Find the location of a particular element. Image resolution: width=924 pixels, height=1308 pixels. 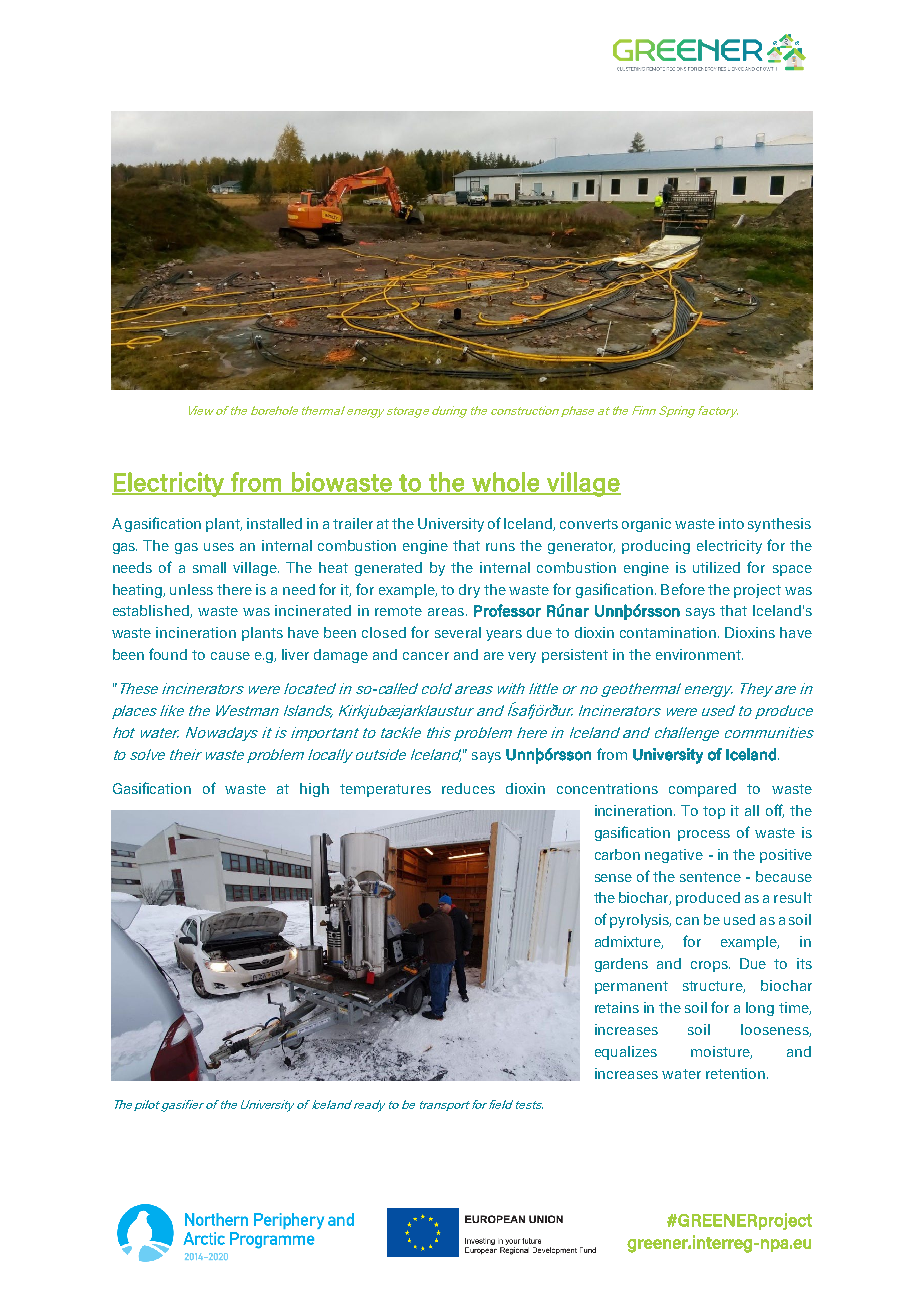

result is located at coordinates (793, 897).
